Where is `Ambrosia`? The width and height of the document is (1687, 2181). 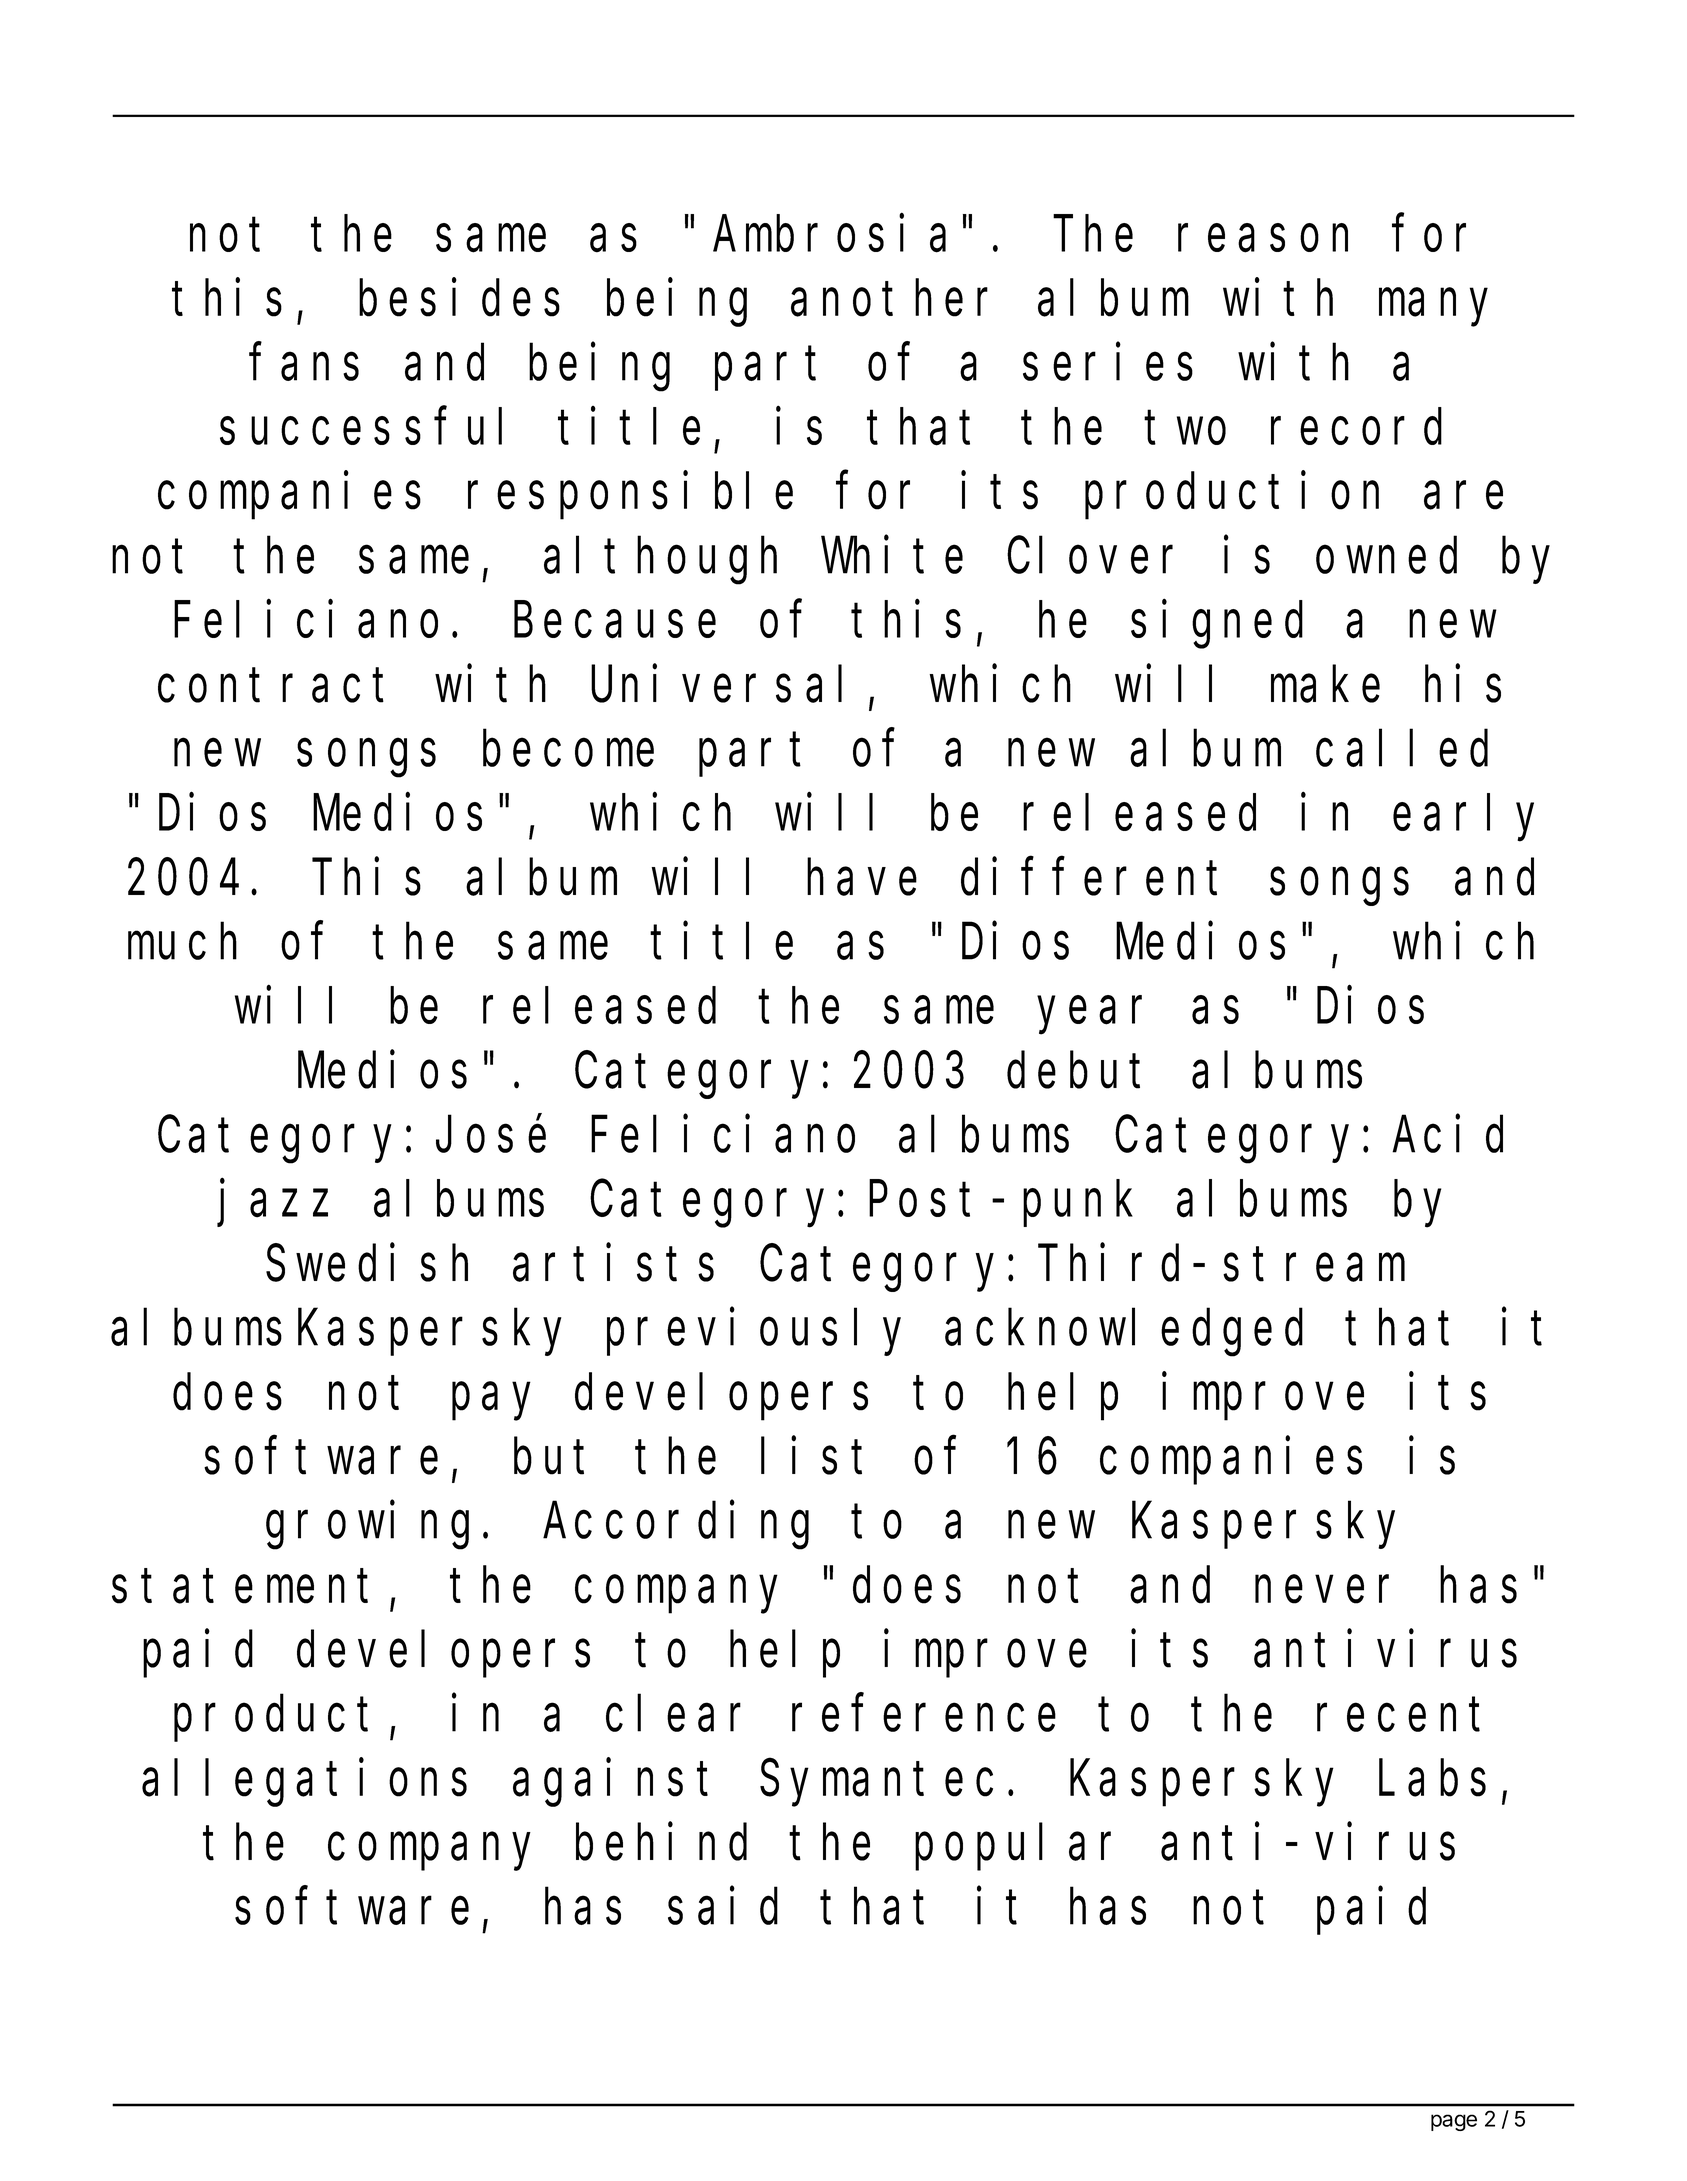 Ambrosia is located at coordinates (829, 234).
